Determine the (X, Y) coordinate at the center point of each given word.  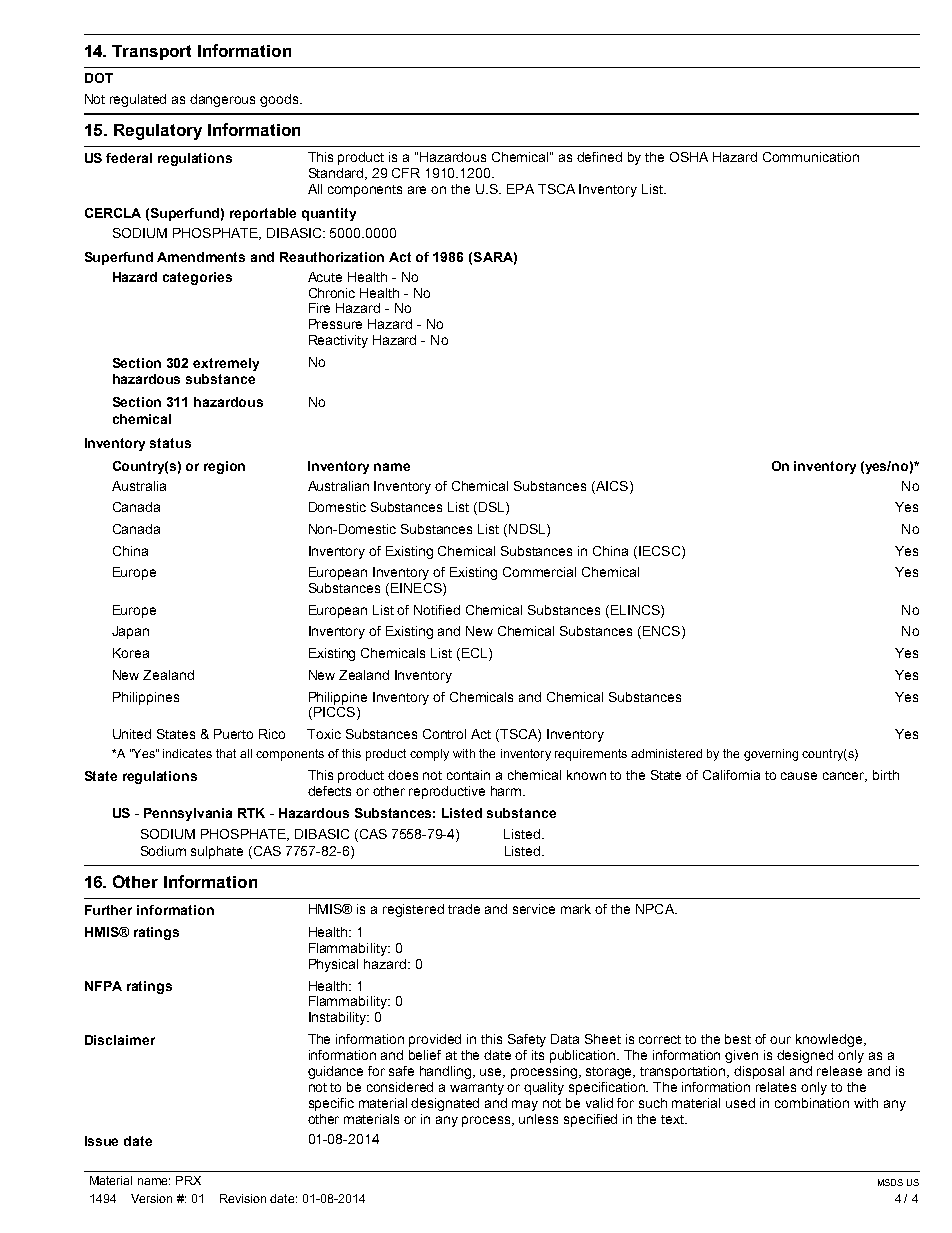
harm (507, 791)
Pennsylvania (188, 814)
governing (771, 755)
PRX (188, 1180)
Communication (811, 157)
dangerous (222, 100)
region (224, 467)
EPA (520, 189)
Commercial (539, 572)
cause (799, 776)
